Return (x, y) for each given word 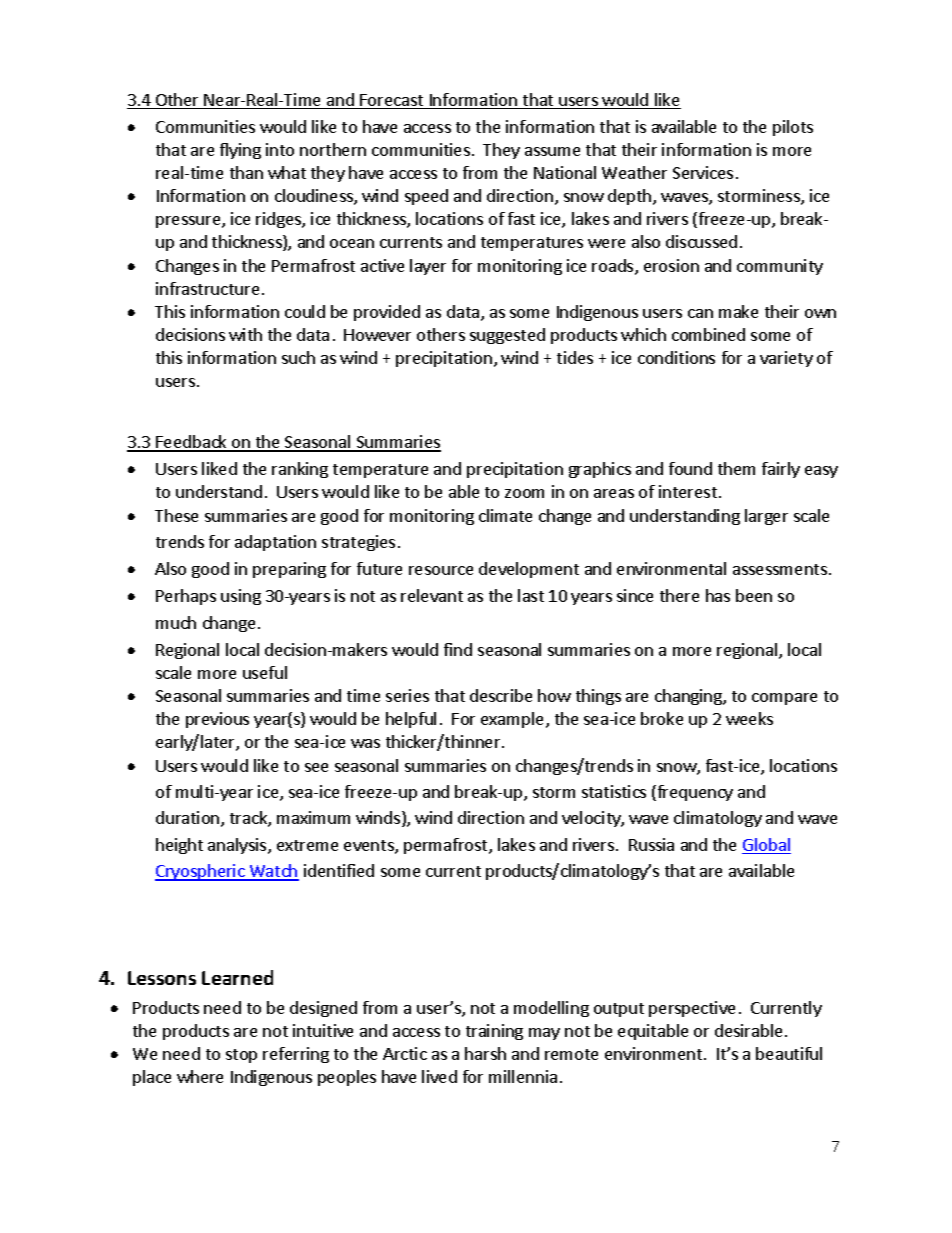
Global (766, 846)
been (754, 595)
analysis (238, 846)
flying (240, 151)
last (531, 595)
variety (786, 359)
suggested (507, 336)
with (245, 334)
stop (241, 1056)
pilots (793, 128)
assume (552, 151)
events (370, 847)
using (241, 597)
